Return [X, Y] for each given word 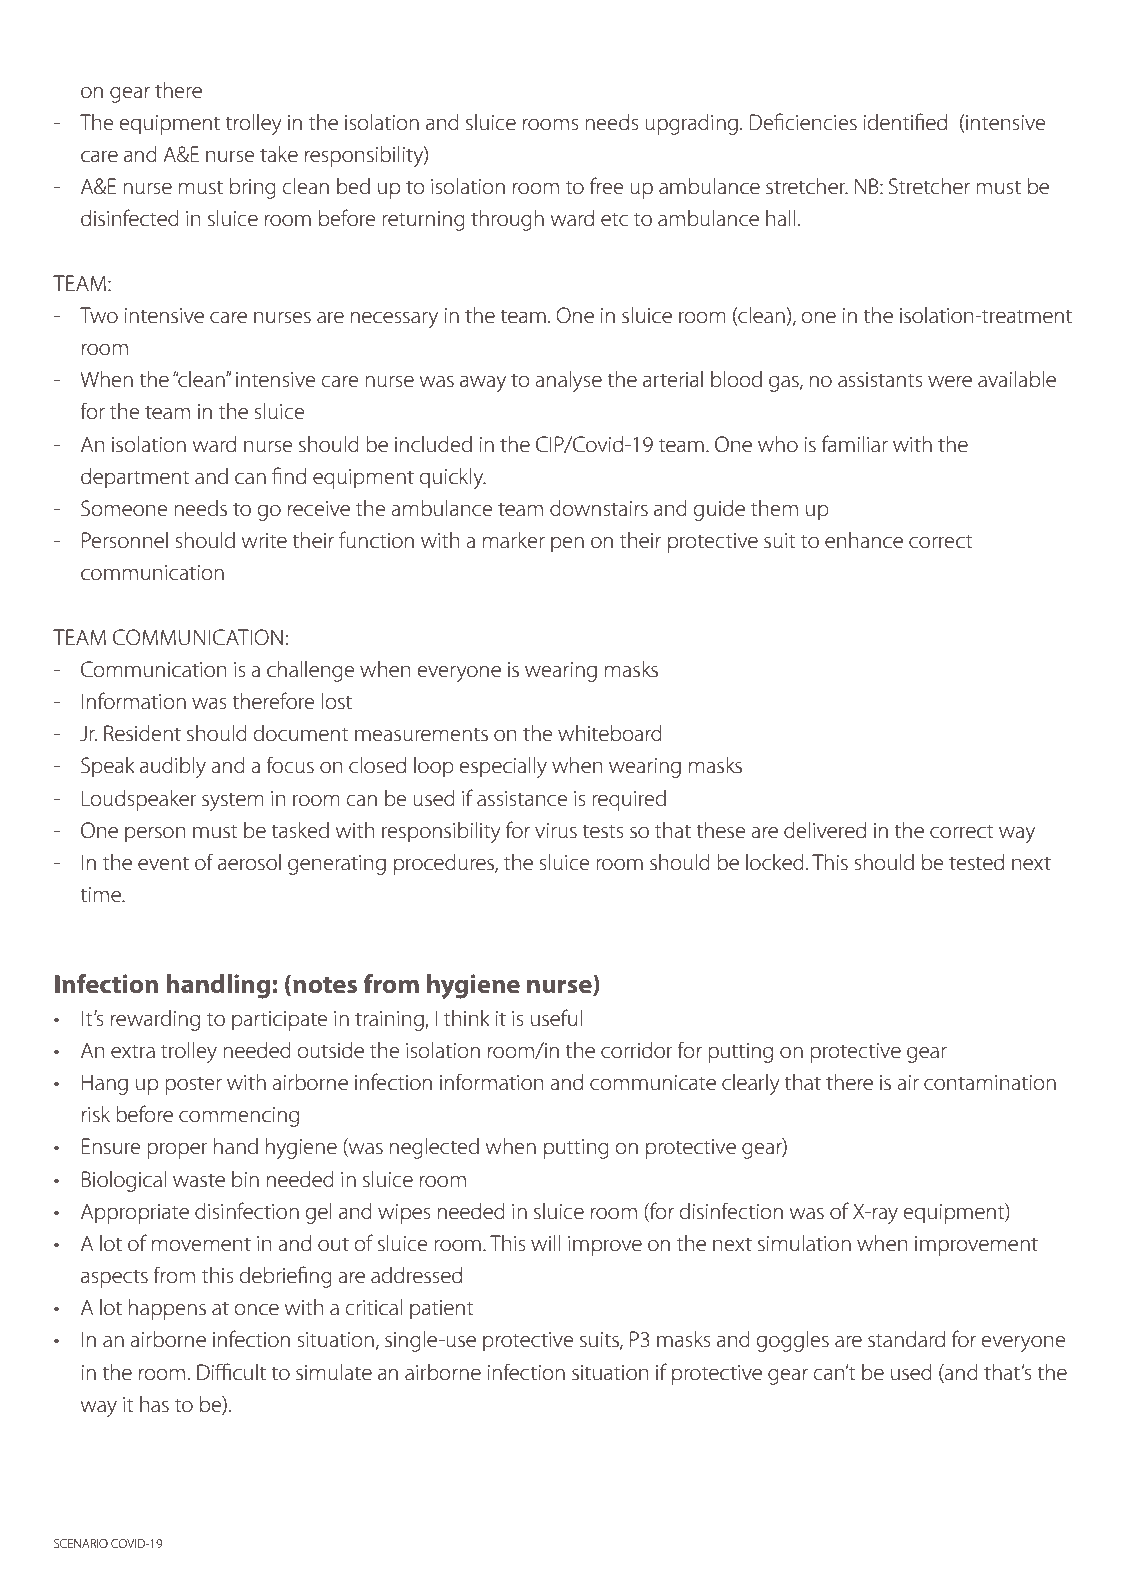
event [163, 864]
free [607, 186]
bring [253, 188]
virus [556, 831]
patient [442, 1310]
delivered [825, 830]
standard [906, 1339]
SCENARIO [81, 1543]
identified [905, 122]
